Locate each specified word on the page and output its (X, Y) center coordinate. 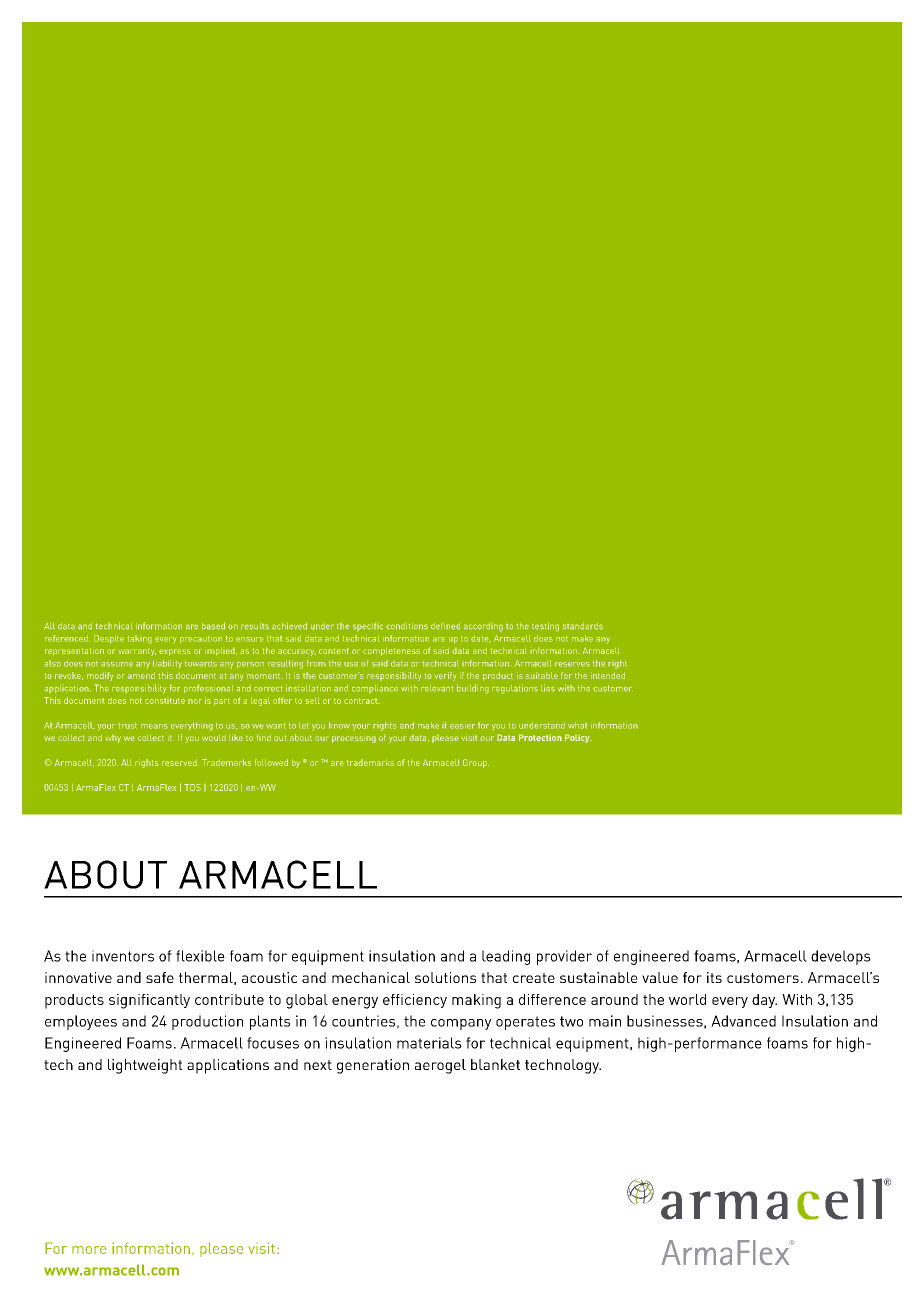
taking (139, 639)
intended (608, 675)
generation (373, 1066)
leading (506, 957)
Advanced (743, 1021)
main (605, 1021)
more (89, 1250)
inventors (123, 956)
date (481, 639)
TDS (192, 787)
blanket (495, 1064)
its (714, 977)
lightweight (145, 1066)
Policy (578, 738)
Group (476, 763)
